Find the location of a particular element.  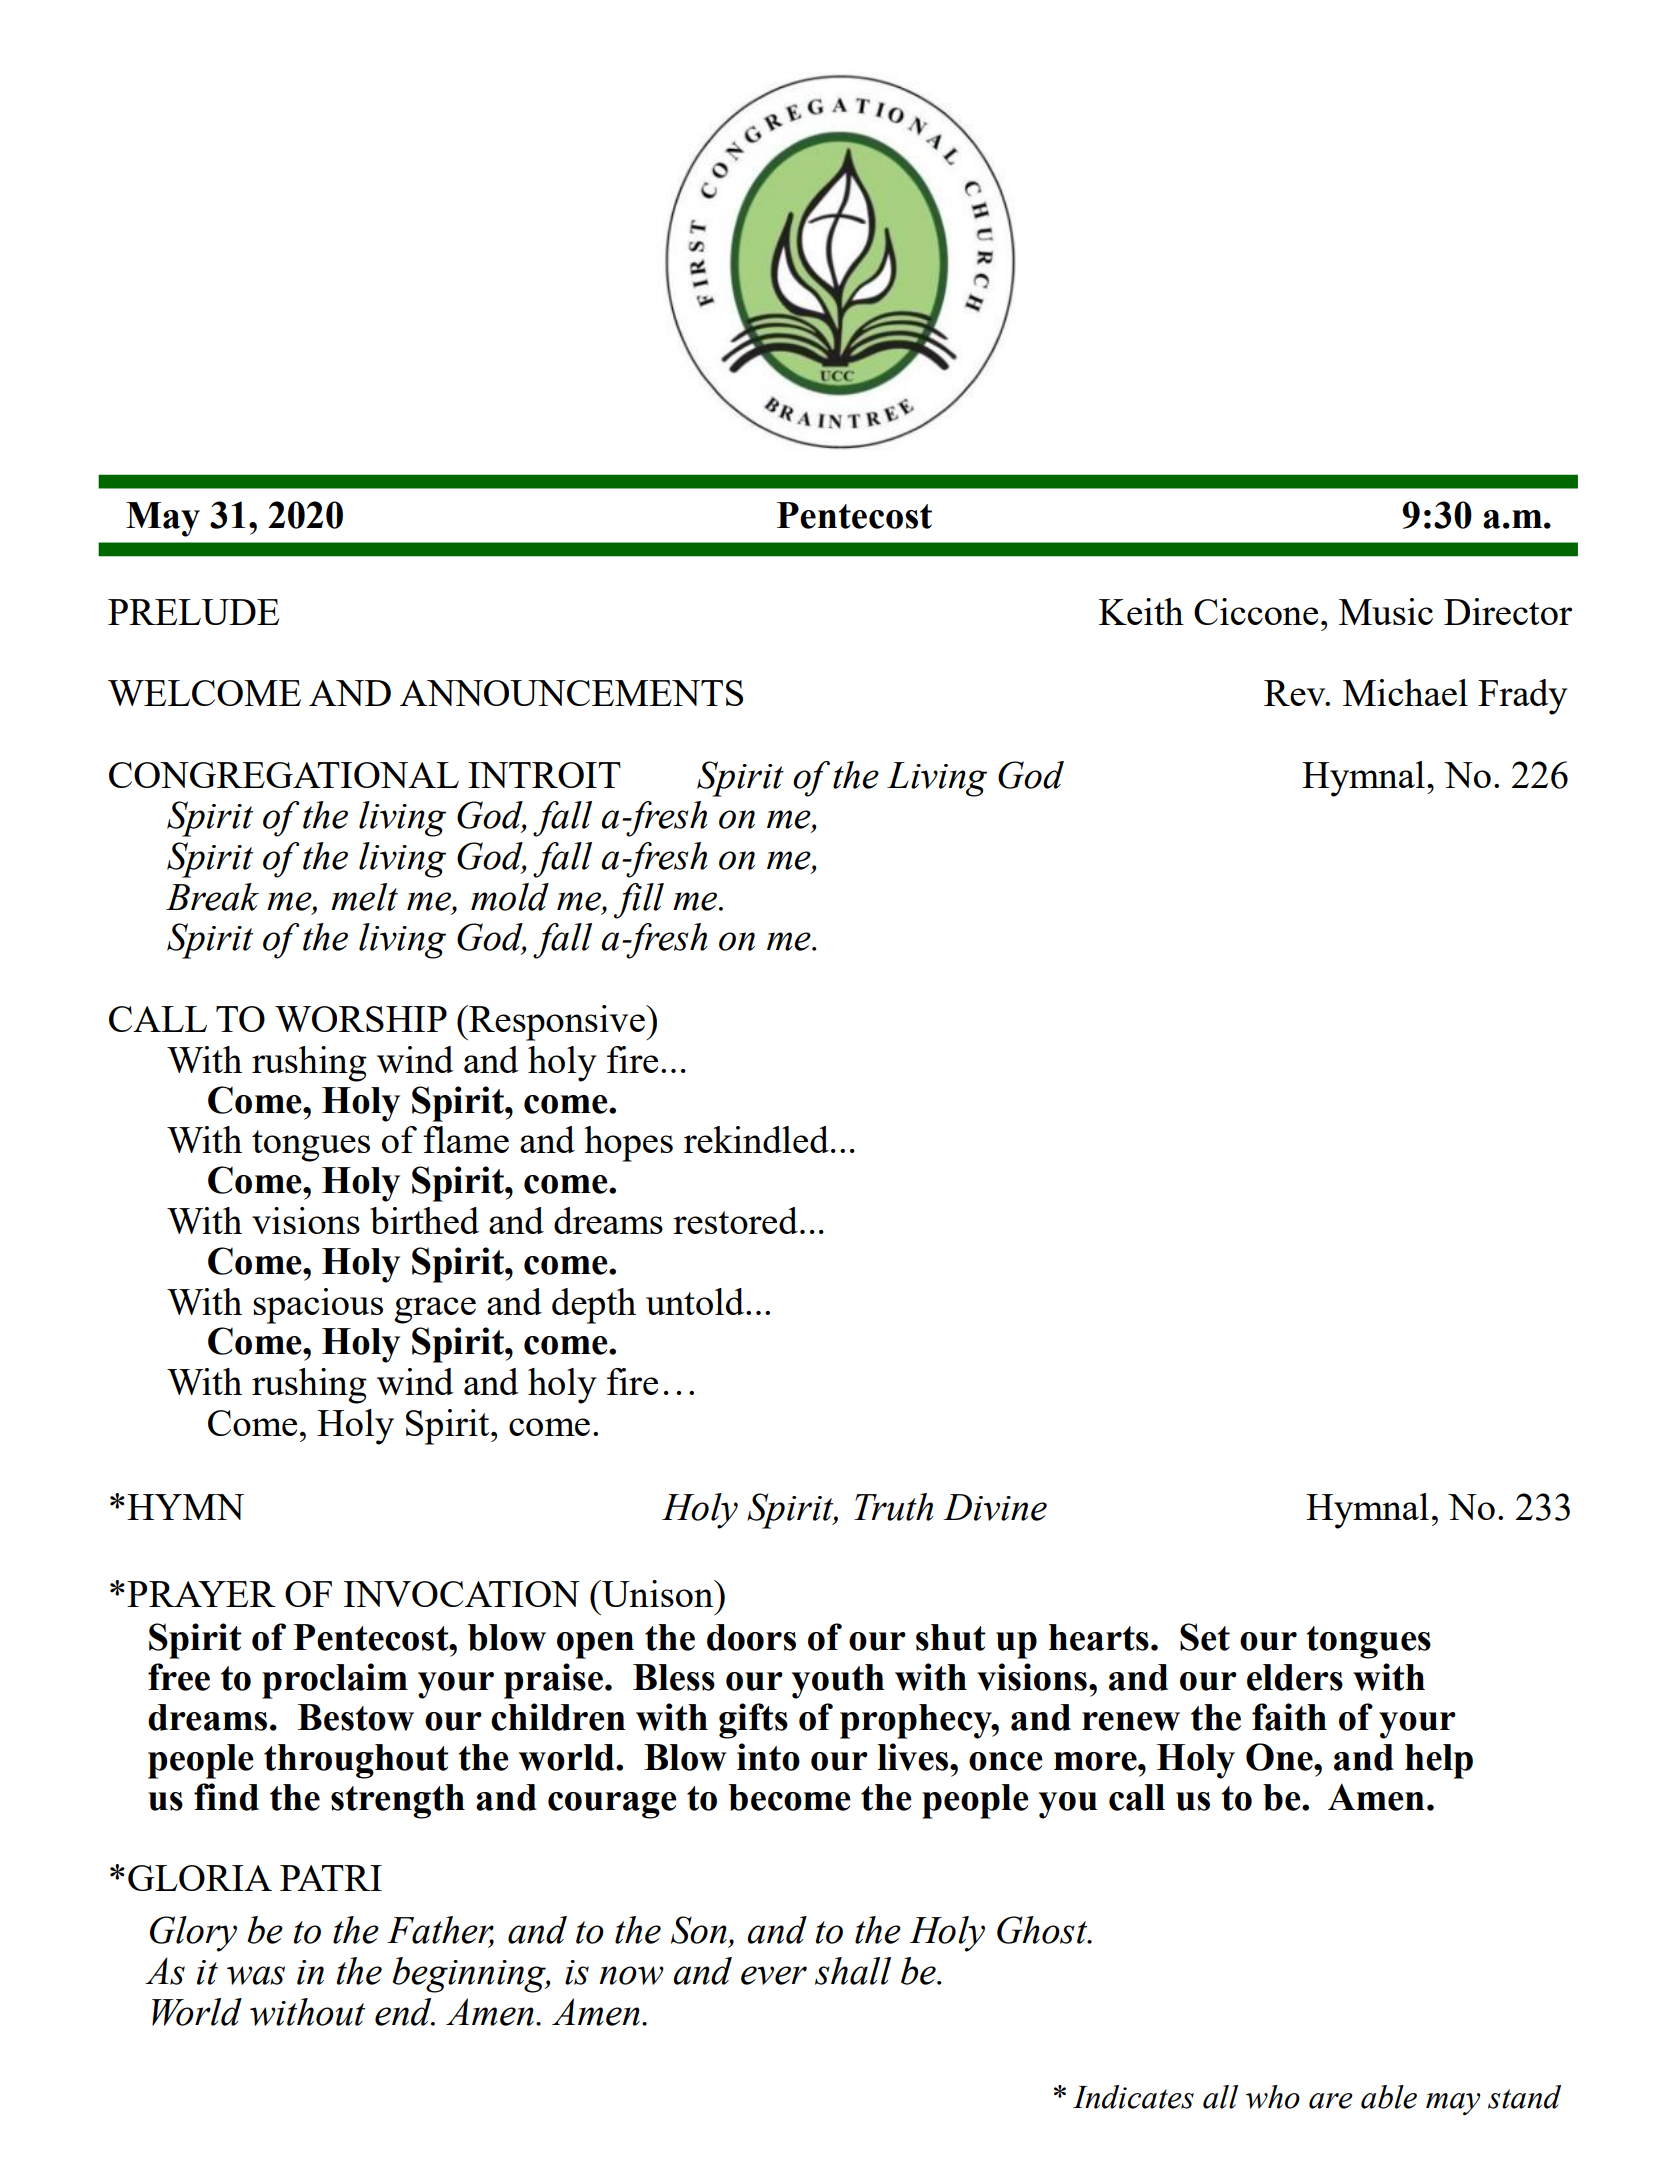

Rev is located at coordinates (1296, 693).
